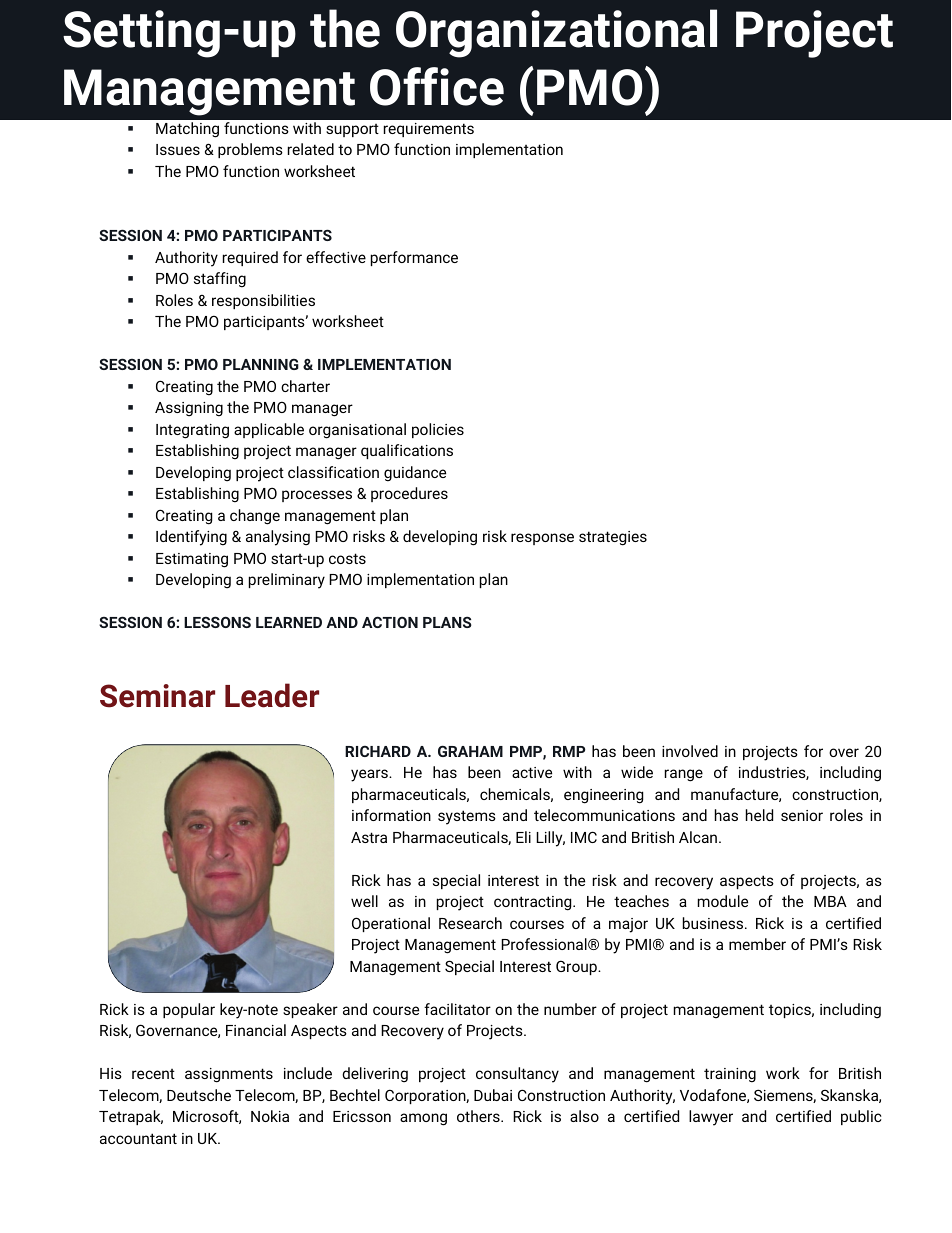 Image resolution: width=952 pixels, height=1233 pixels. I want to click on Organizational, so click(556, 33).
